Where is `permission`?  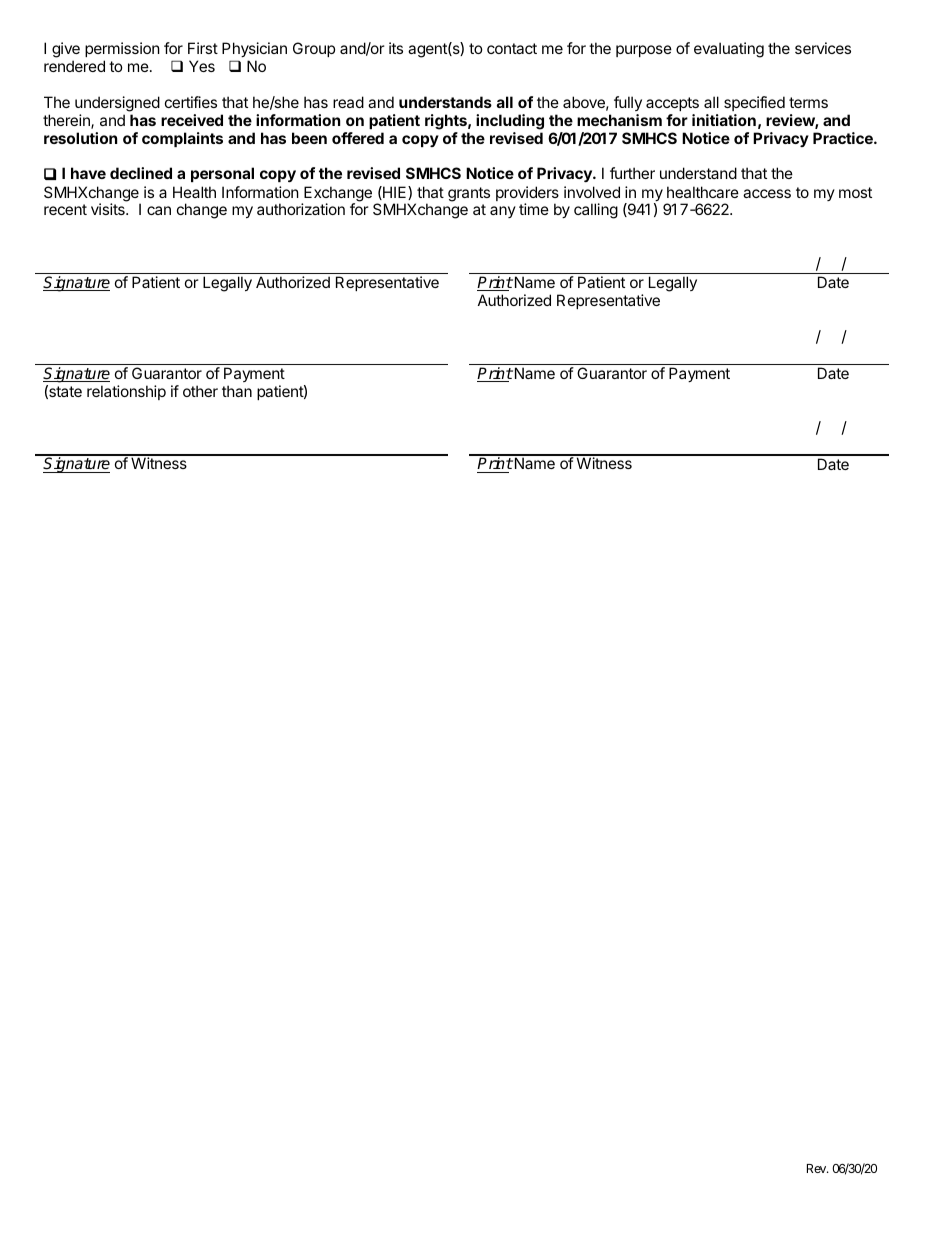 permission is located at coordinates (122, 51).
